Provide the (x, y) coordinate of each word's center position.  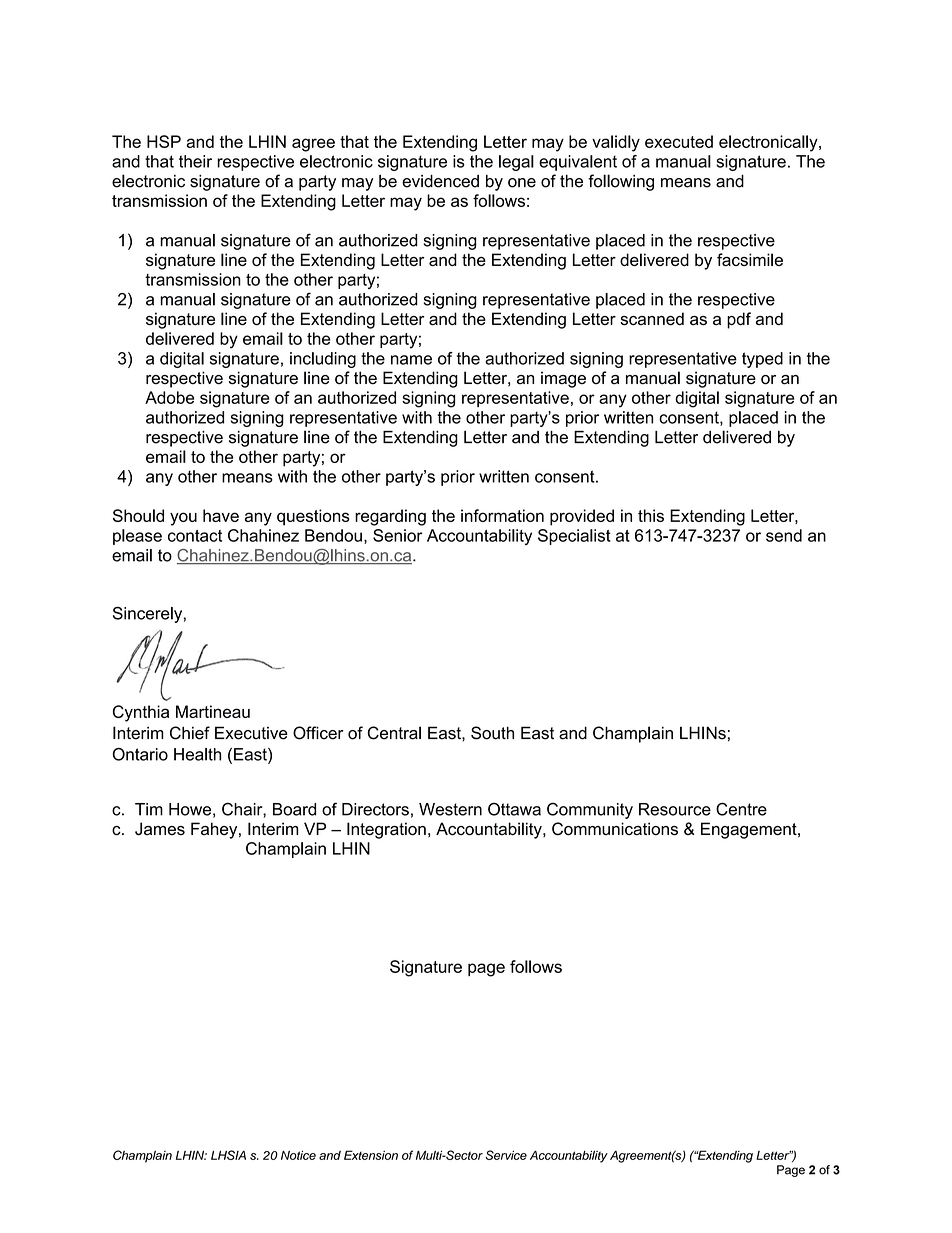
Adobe (169, 397)
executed (679, 141)
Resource (675, 809)
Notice (298, 1155)
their (195, 161)
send (784, 535)
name (411, 360)
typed (762, 360)
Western (450, 809)
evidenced (440, 181)
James (160, 828)
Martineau (213, 711)
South (492, 733)
